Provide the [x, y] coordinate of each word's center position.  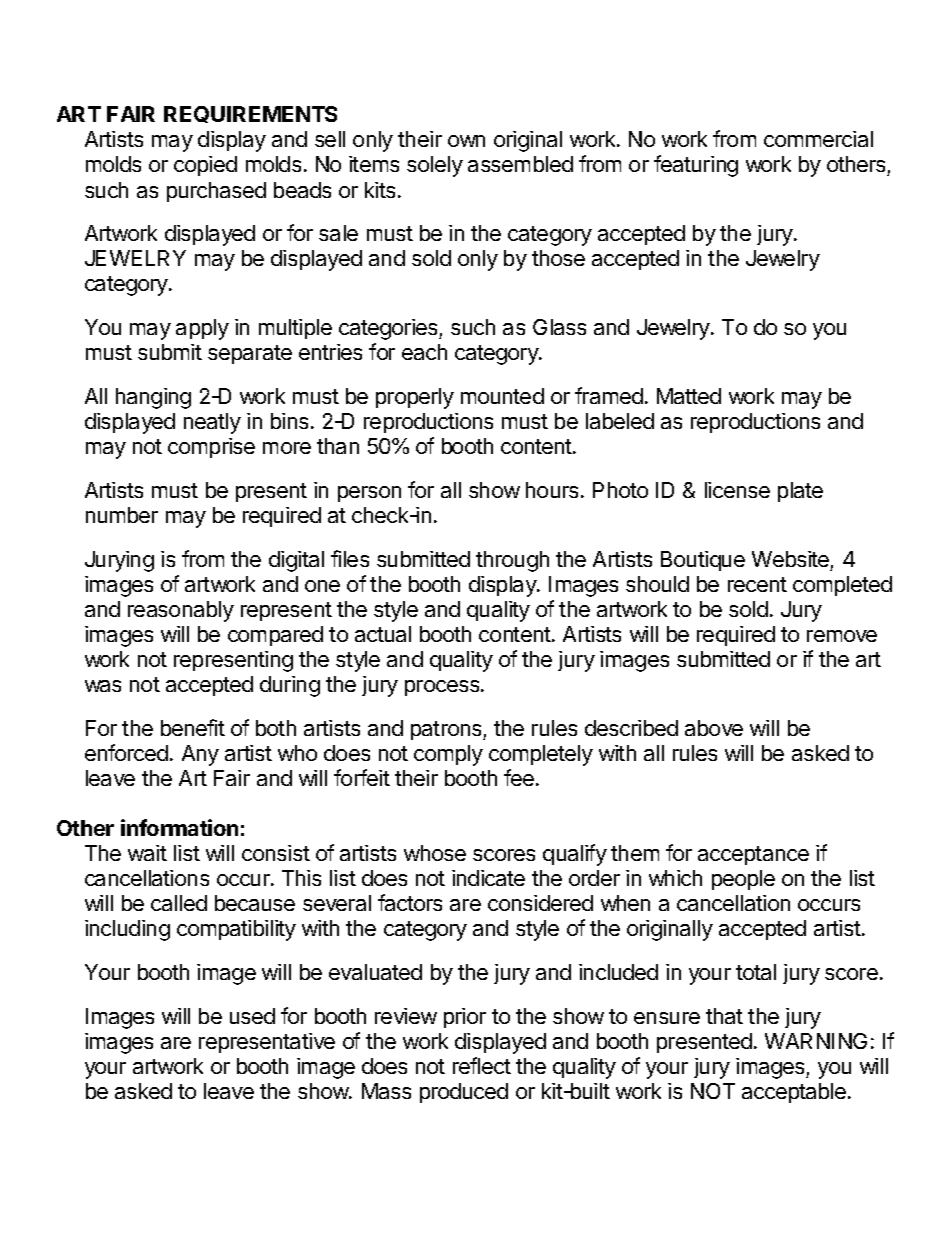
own [466, 141]
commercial [818, 139]
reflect [482, 1065]
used [252, 1016]
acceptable [794, 1093]
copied [205, 166]
